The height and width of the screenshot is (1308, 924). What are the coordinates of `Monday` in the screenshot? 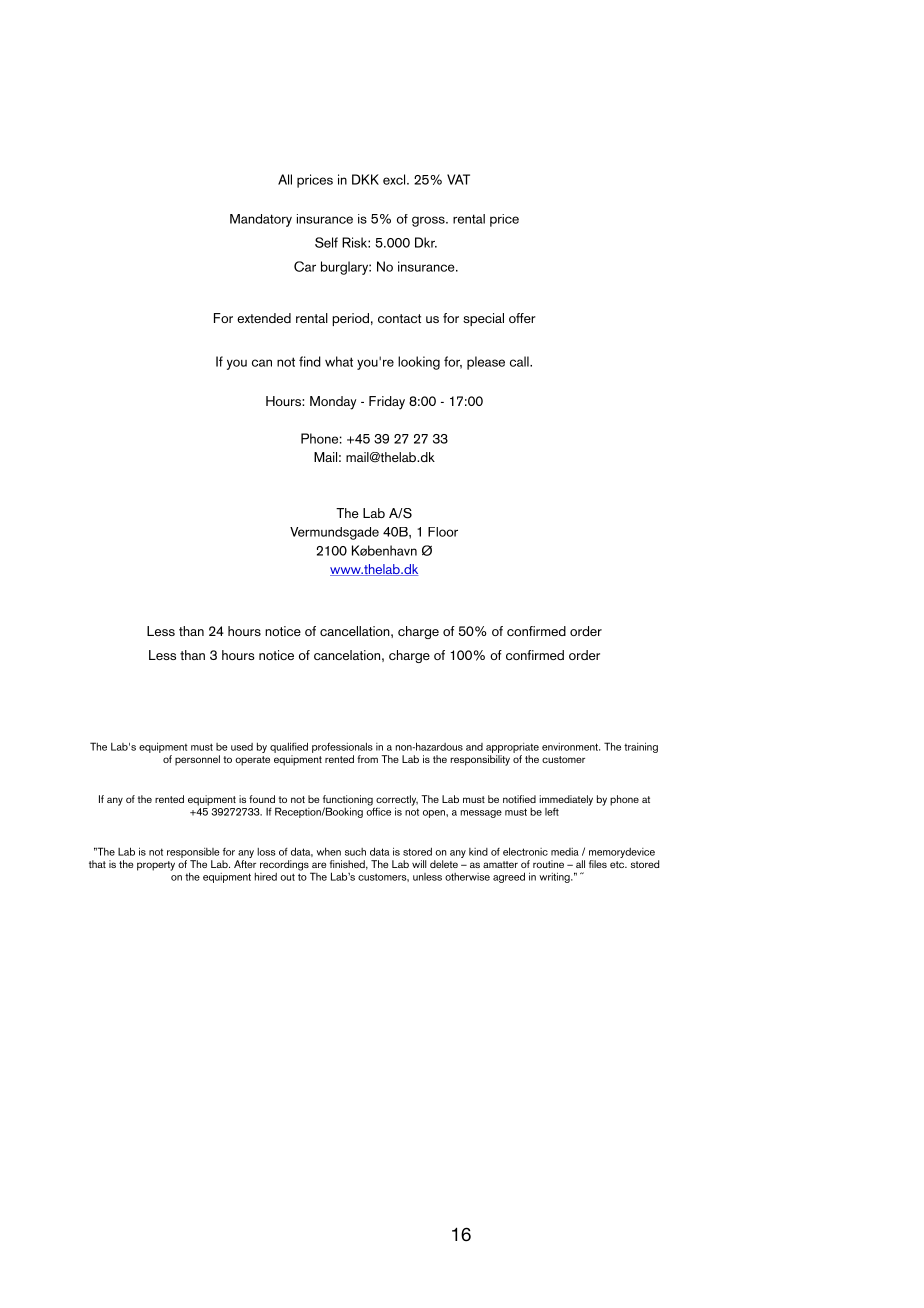 It's located at (333, 403).
